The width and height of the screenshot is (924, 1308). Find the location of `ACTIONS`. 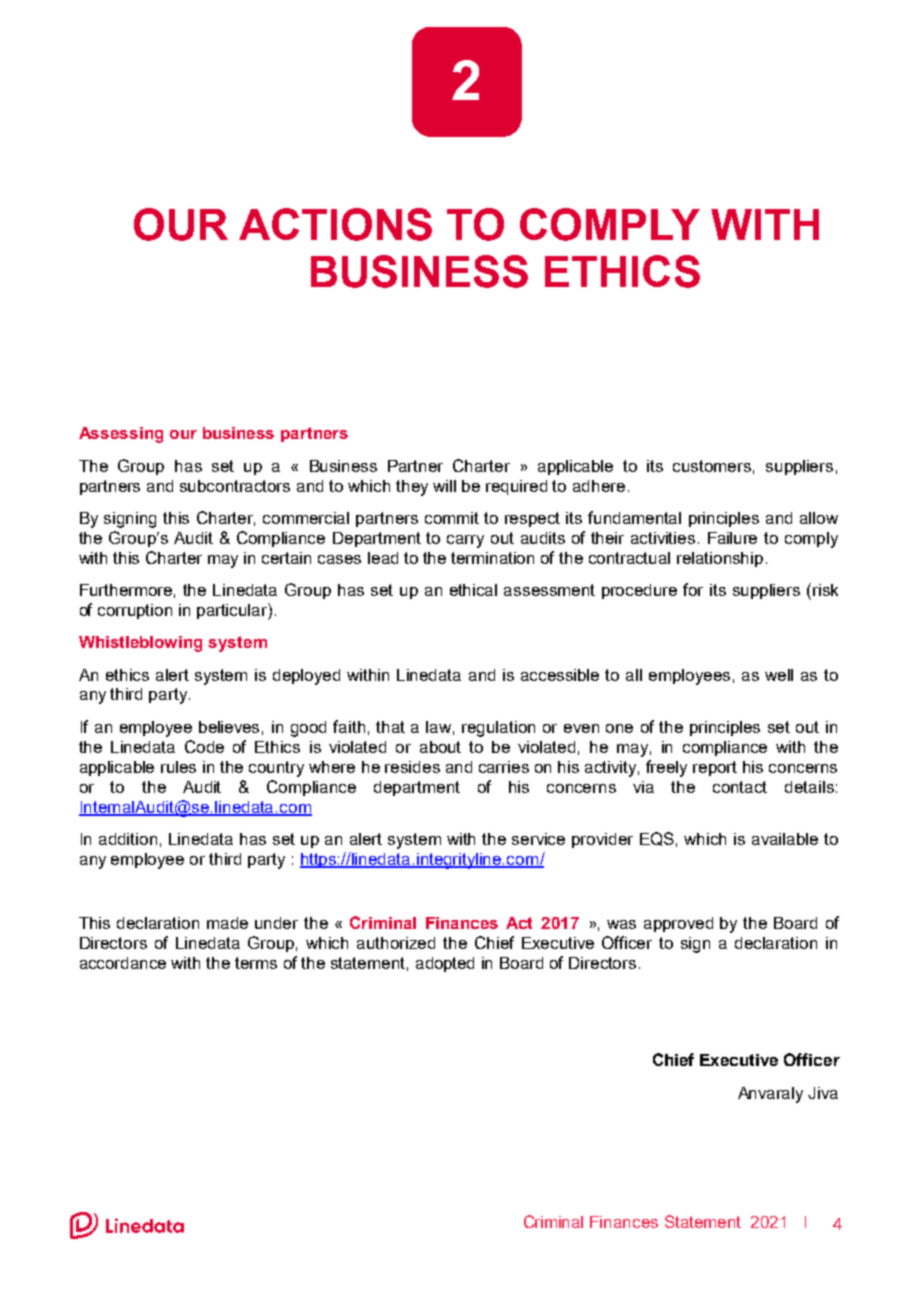

ACTIONS is located at coordinates (335, 224).
